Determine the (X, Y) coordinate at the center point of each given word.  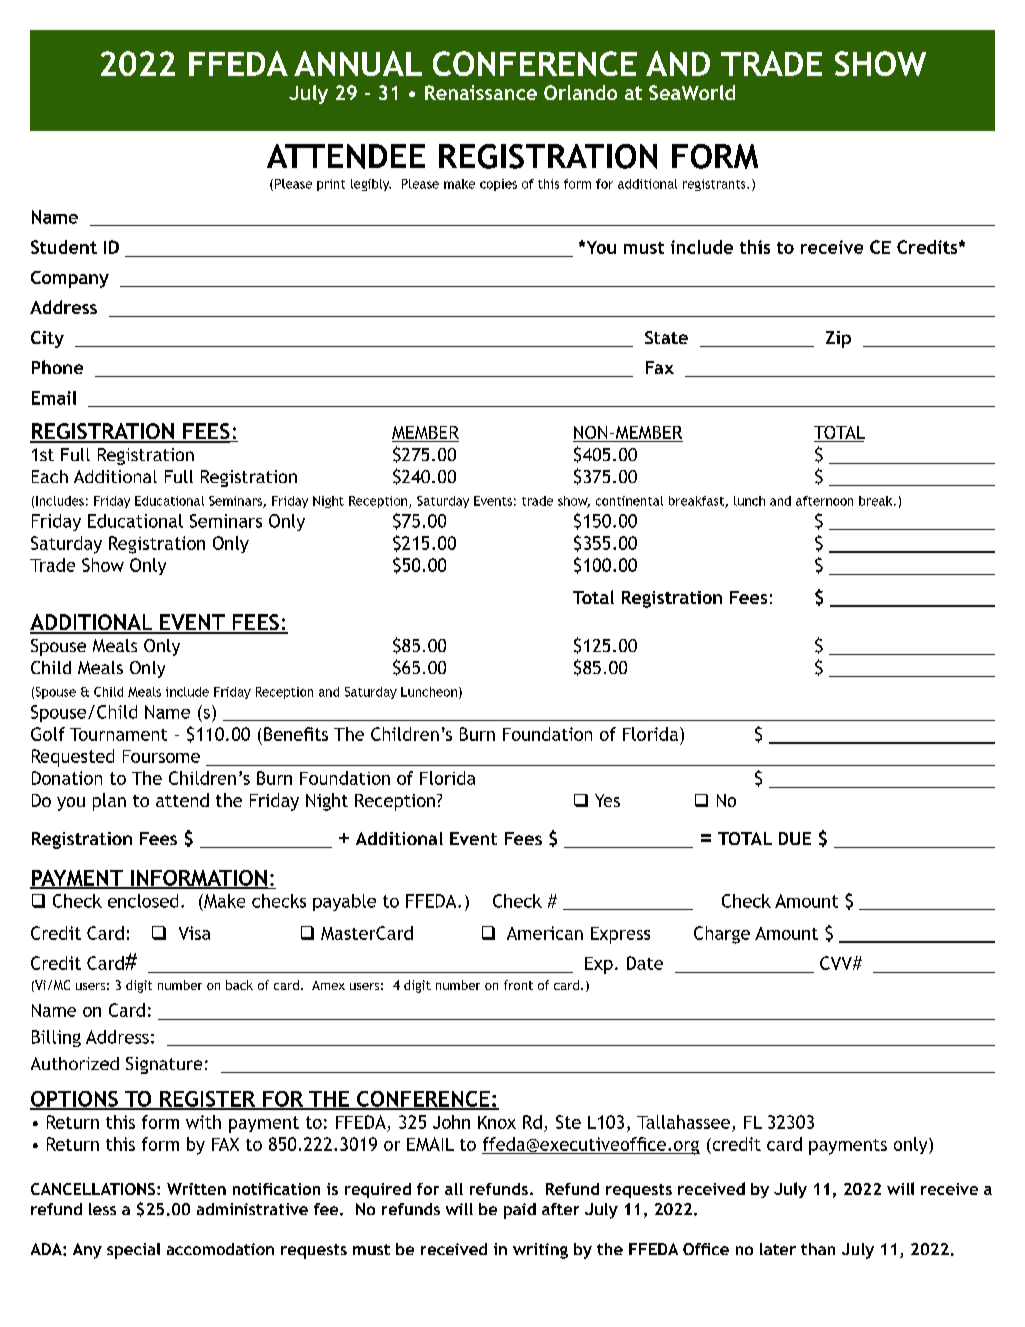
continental (629, 501)
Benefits (296, 734)
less (102, 1209)
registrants (715, 185)
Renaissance (481, 92)
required (378, 1190)
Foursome (161, 756)
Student (64, 247)
